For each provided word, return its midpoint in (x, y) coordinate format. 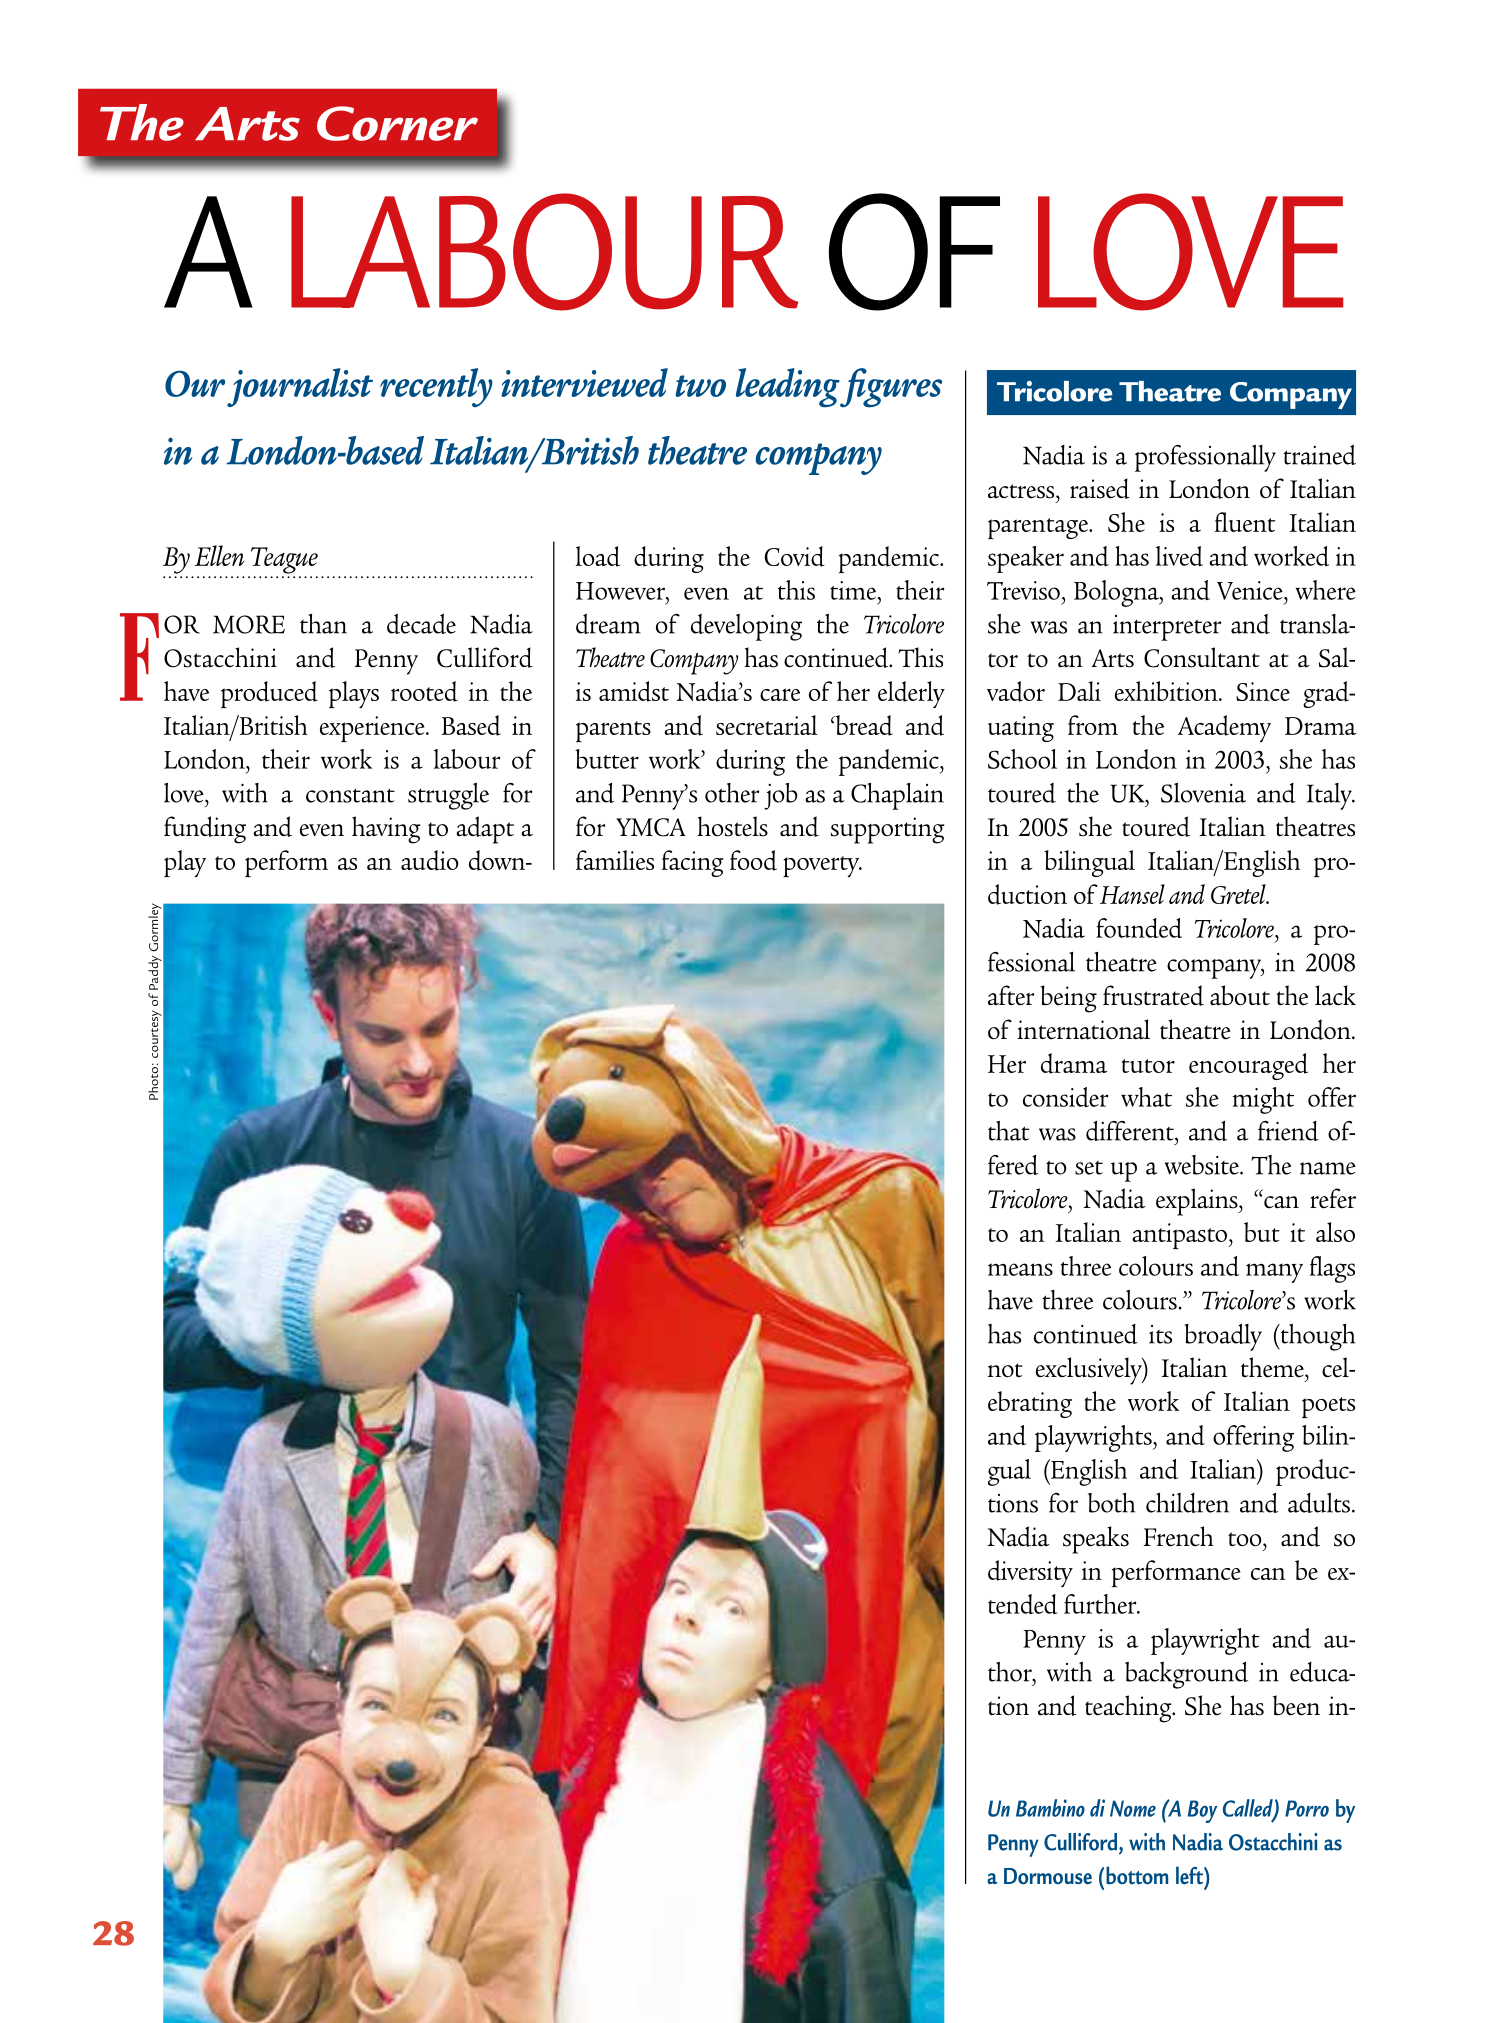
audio (430, 860)
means (1020, 1269)
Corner (397, 123)
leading (788, 388)
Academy (1224, 728)
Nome (1133, 1808)
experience (373, 729)
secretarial (767, 725)
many (1274, 1273)
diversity (1030, 1573)
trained (1319, 455)
